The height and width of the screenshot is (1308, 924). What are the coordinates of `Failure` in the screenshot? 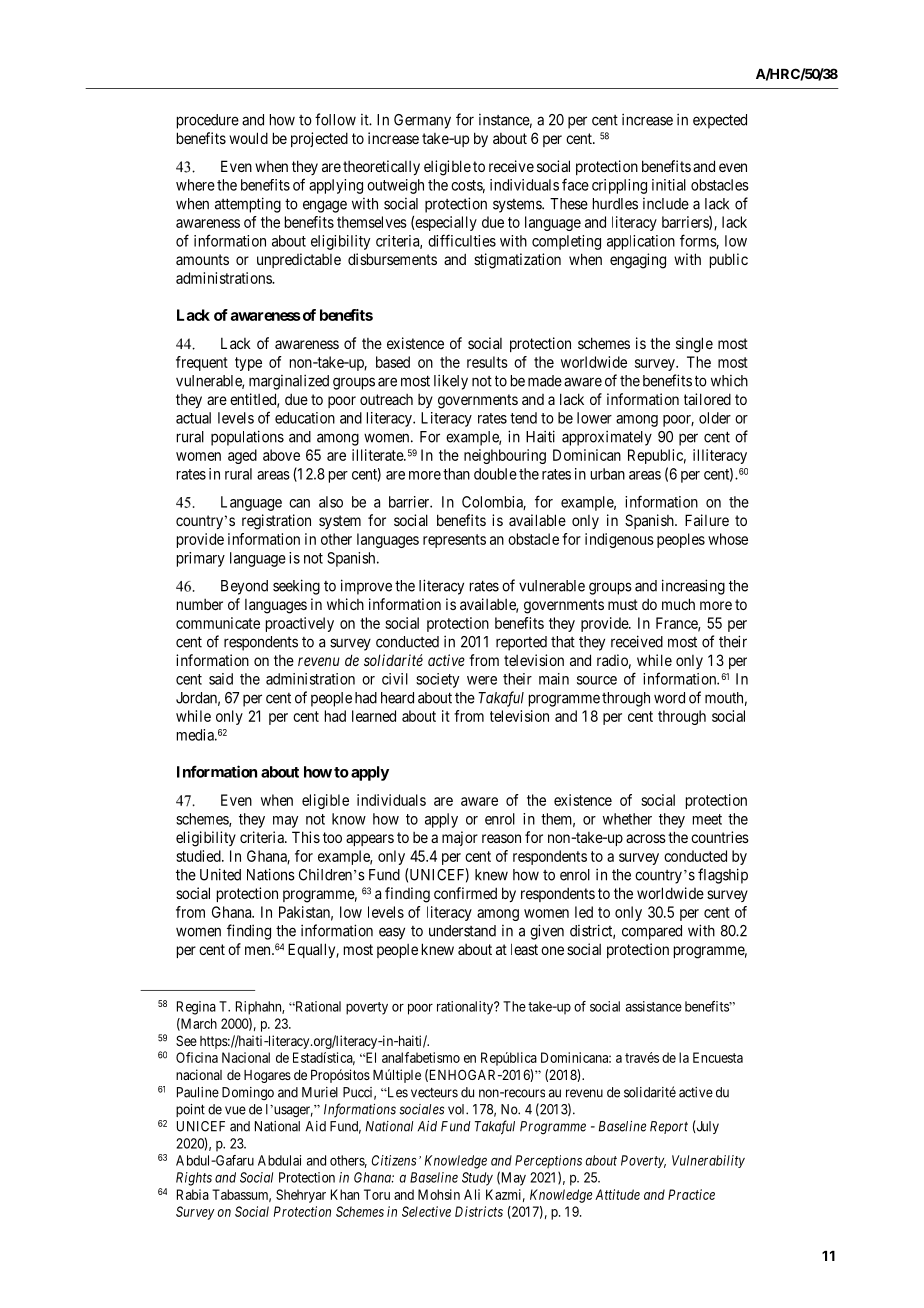 It's located at (707, 520).
